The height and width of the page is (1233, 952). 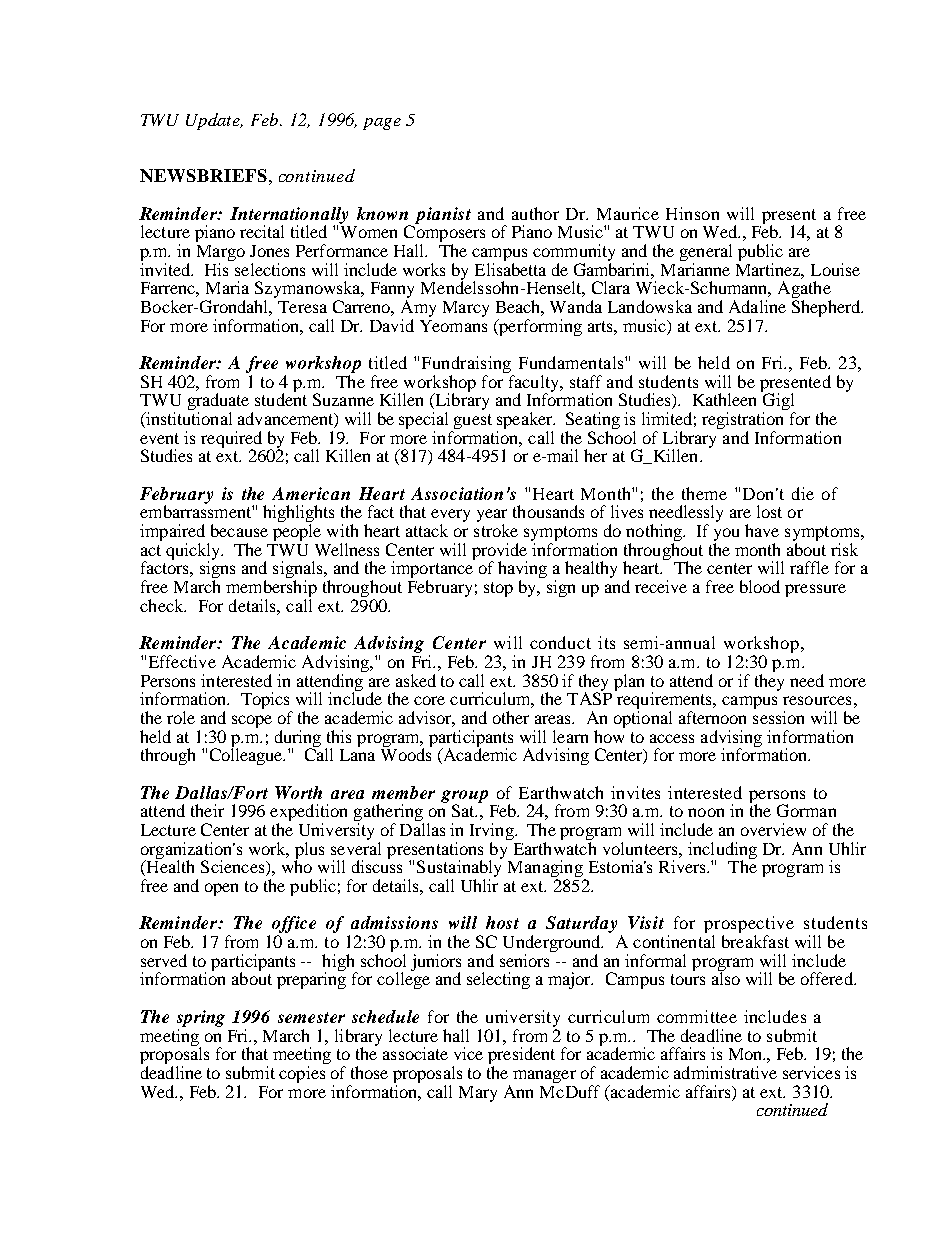 I want to click on session, so click(x=778, y=717).
